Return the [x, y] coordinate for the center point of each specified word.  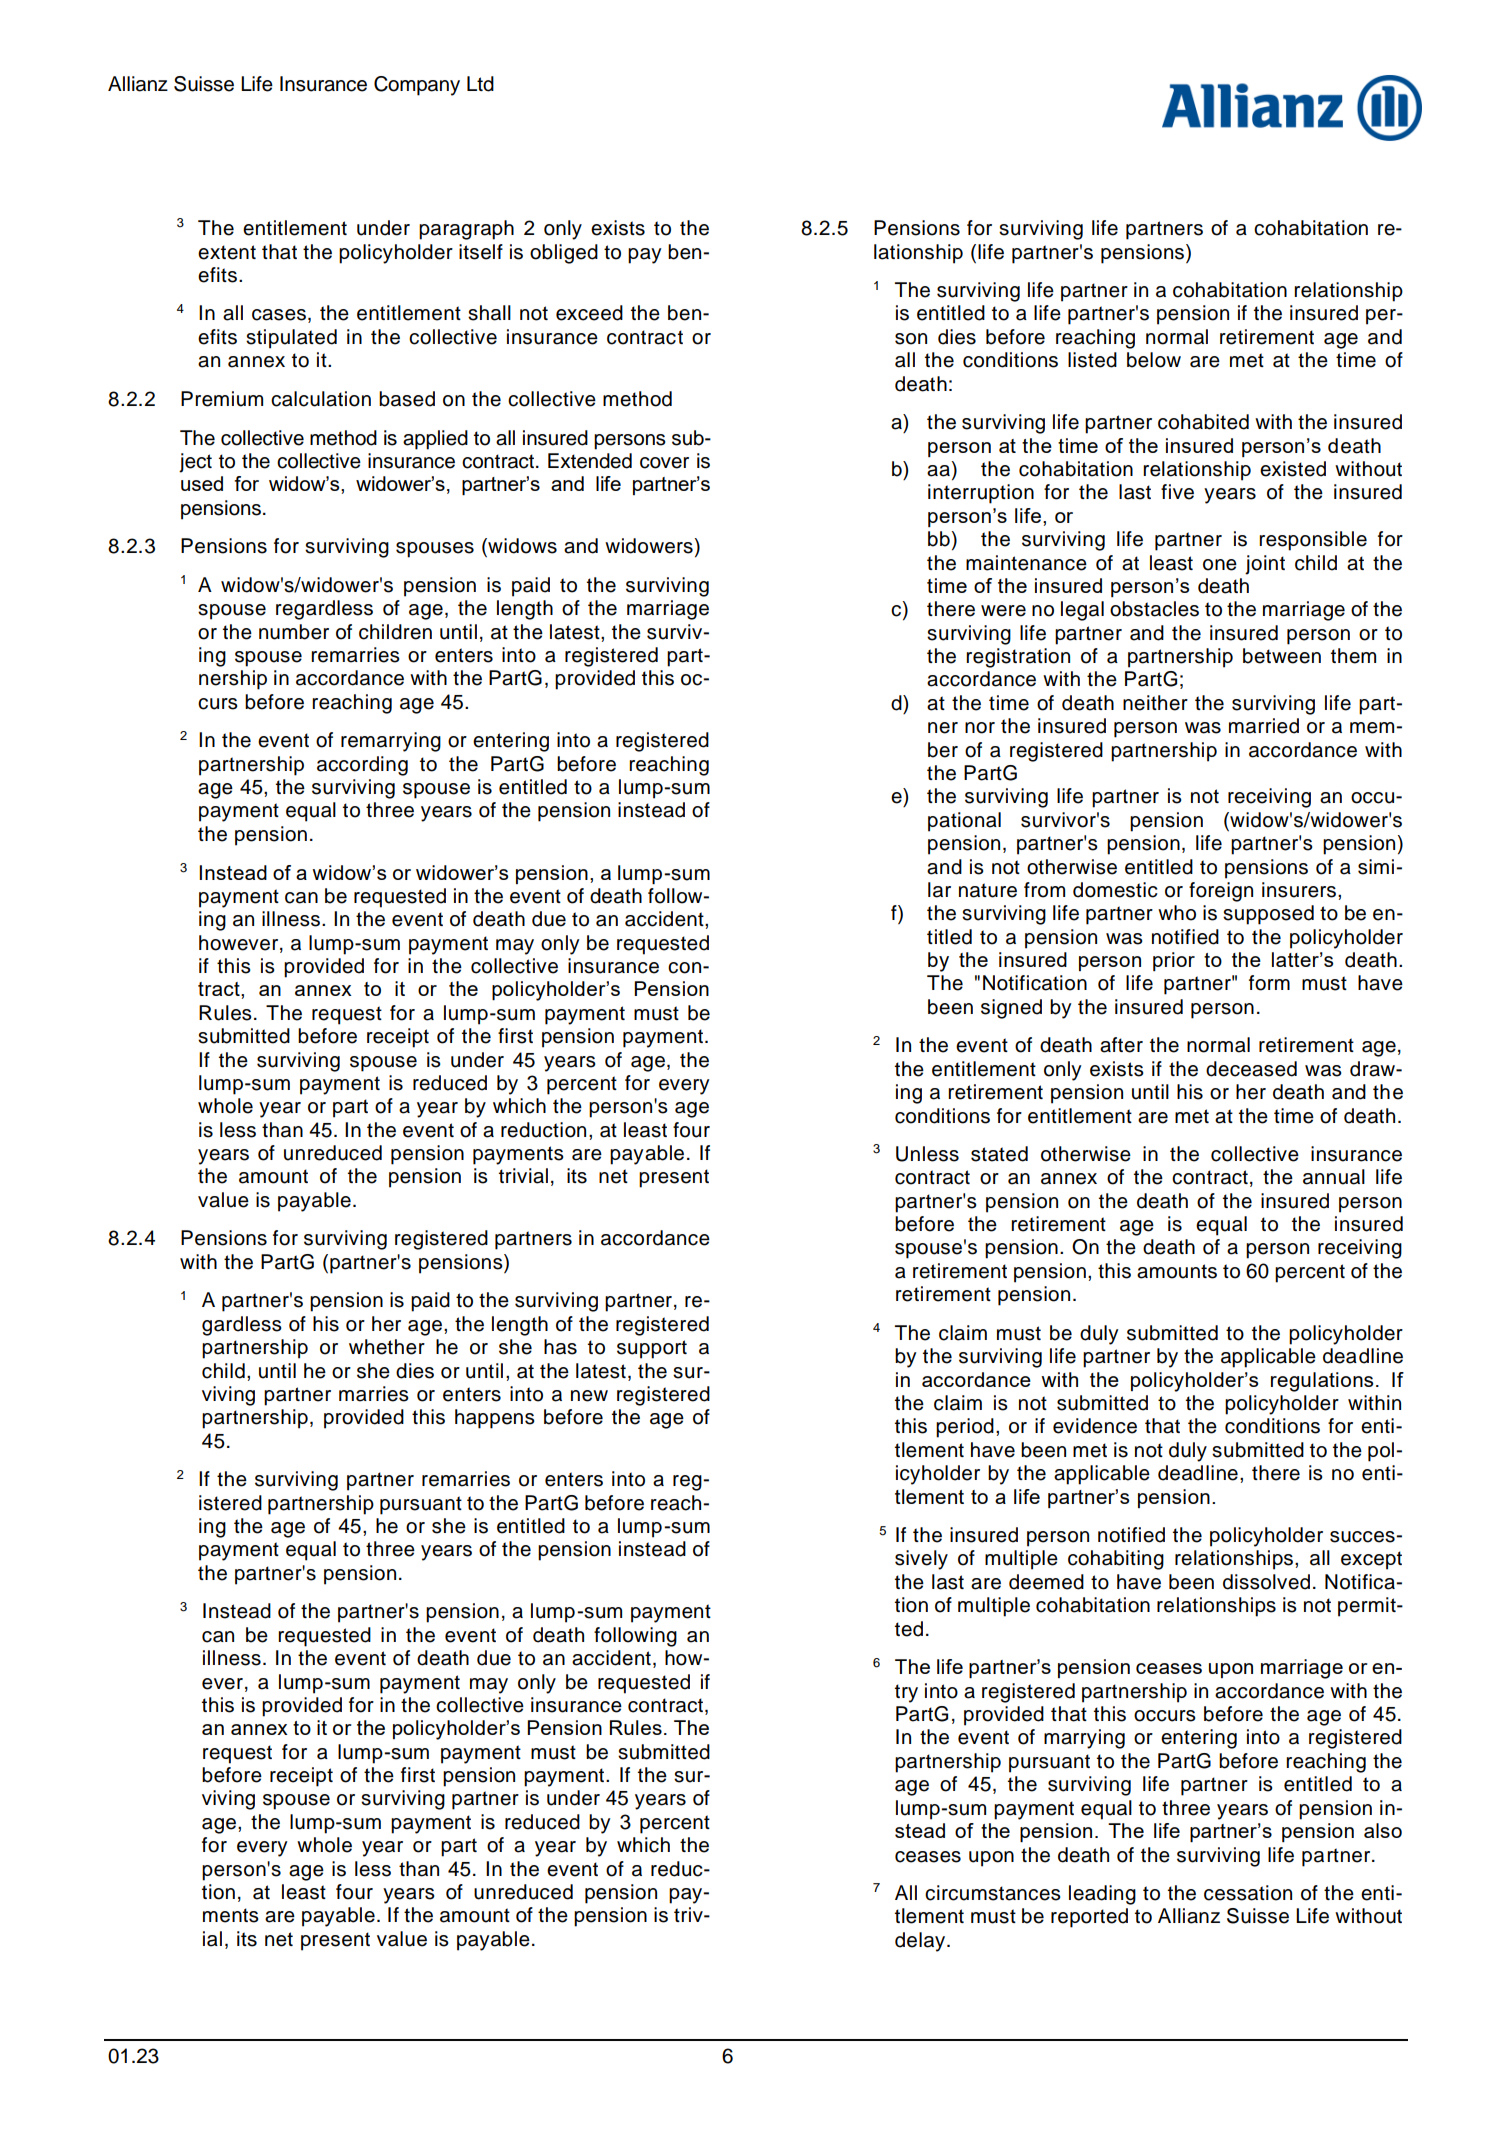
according [362, 766]
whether [387, 1347]
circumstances [993, 1893]
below [1154, 360]
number [294, 632]
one [1220, 565]
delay [921, 1942]
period [965, 1428]
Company [417, 86]
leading [1102, 1895]
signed [1011, 1009]
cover [664, 463]
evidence [1095, 1426]
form [1269, 983]
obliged [564, 254]
